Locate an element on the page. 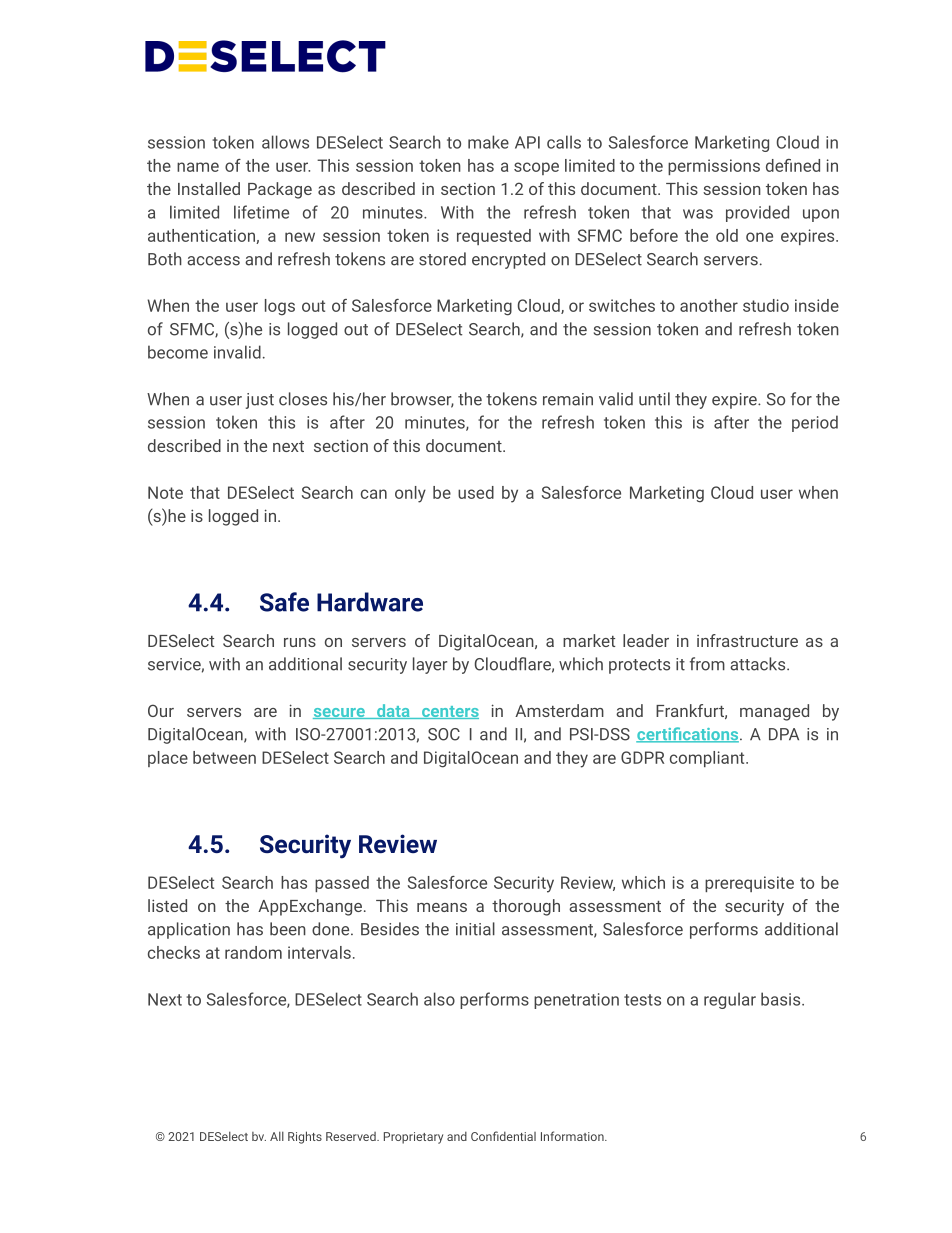  permissions is located at coordinates (714, 167).
